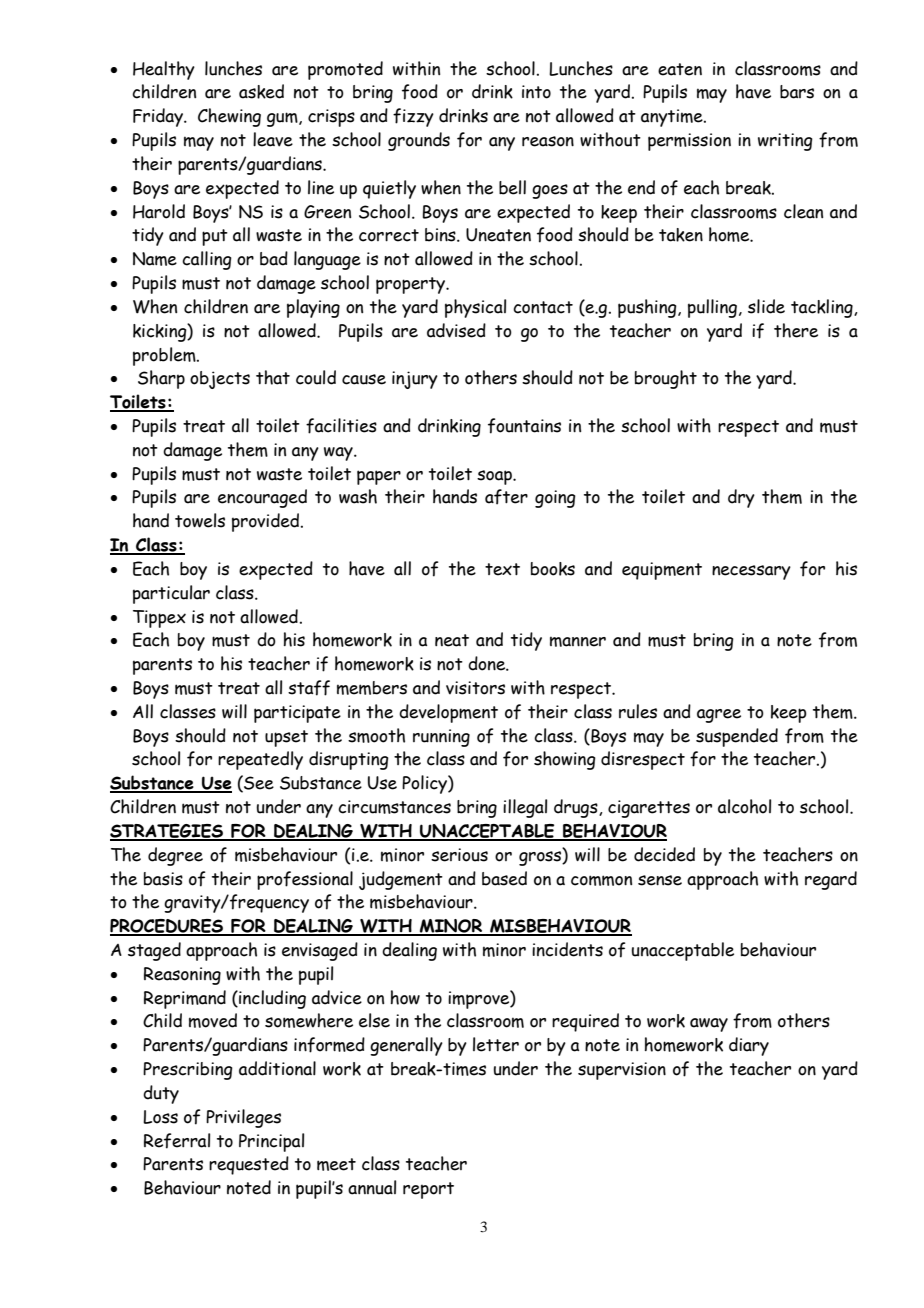 This document has height=1308, width=924. What do you see at coordinates (796, 330) in the document?
I see `there` at bounding box center [796, 330].
